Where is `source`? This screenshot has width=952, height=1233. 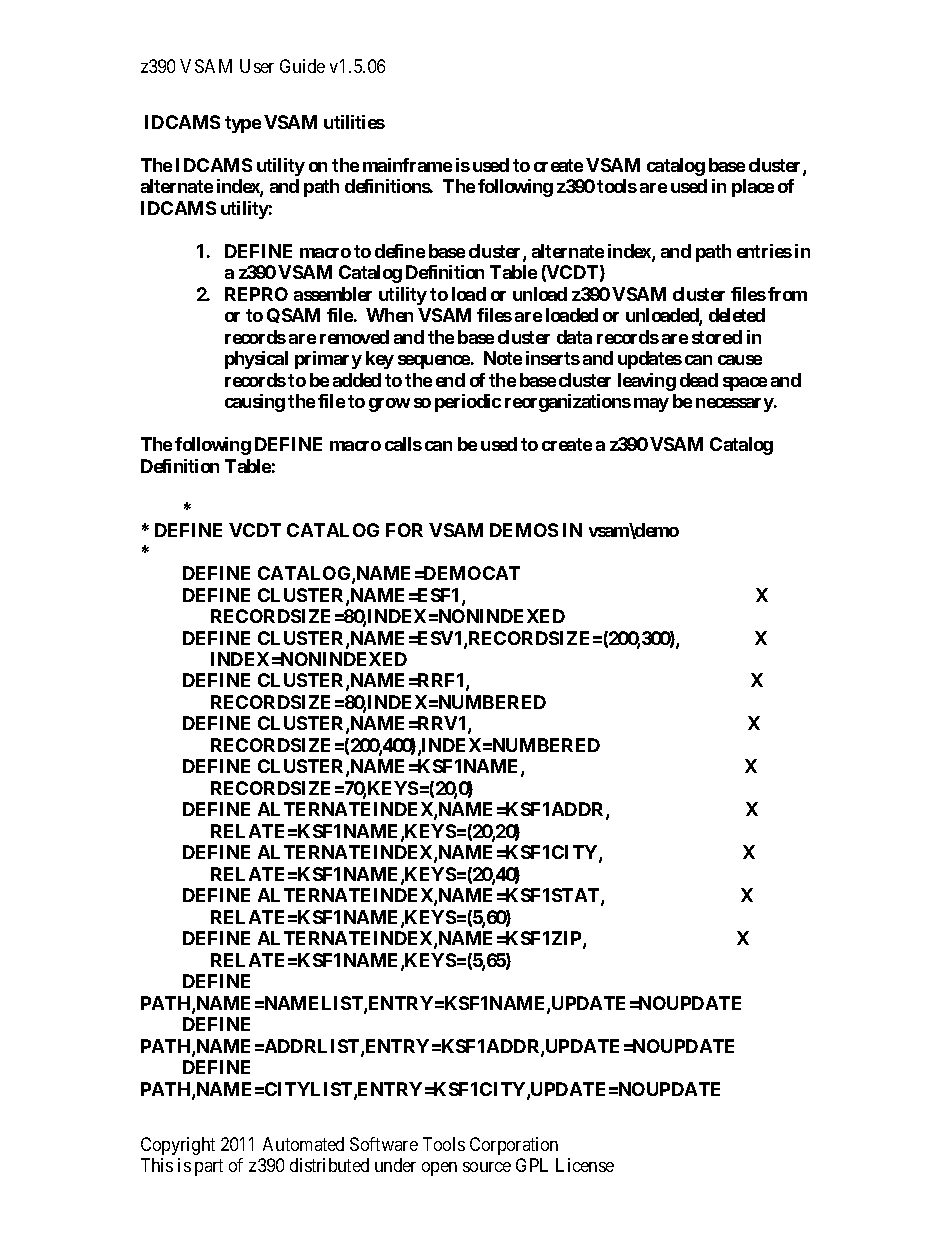 source is located at coordinates (487, 1167).
